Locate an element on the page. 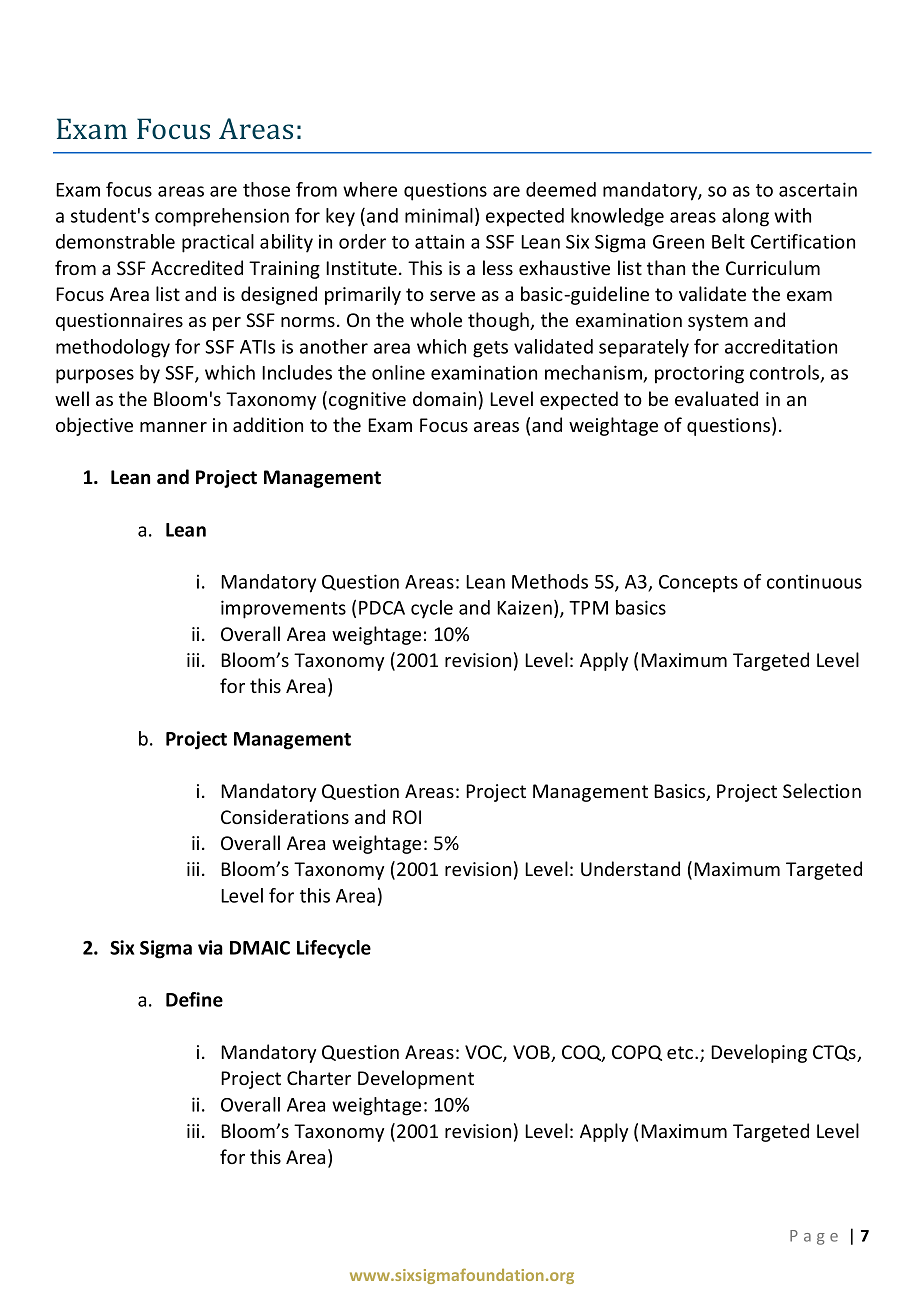  Kaizen is located at coordinates (524, 607).
